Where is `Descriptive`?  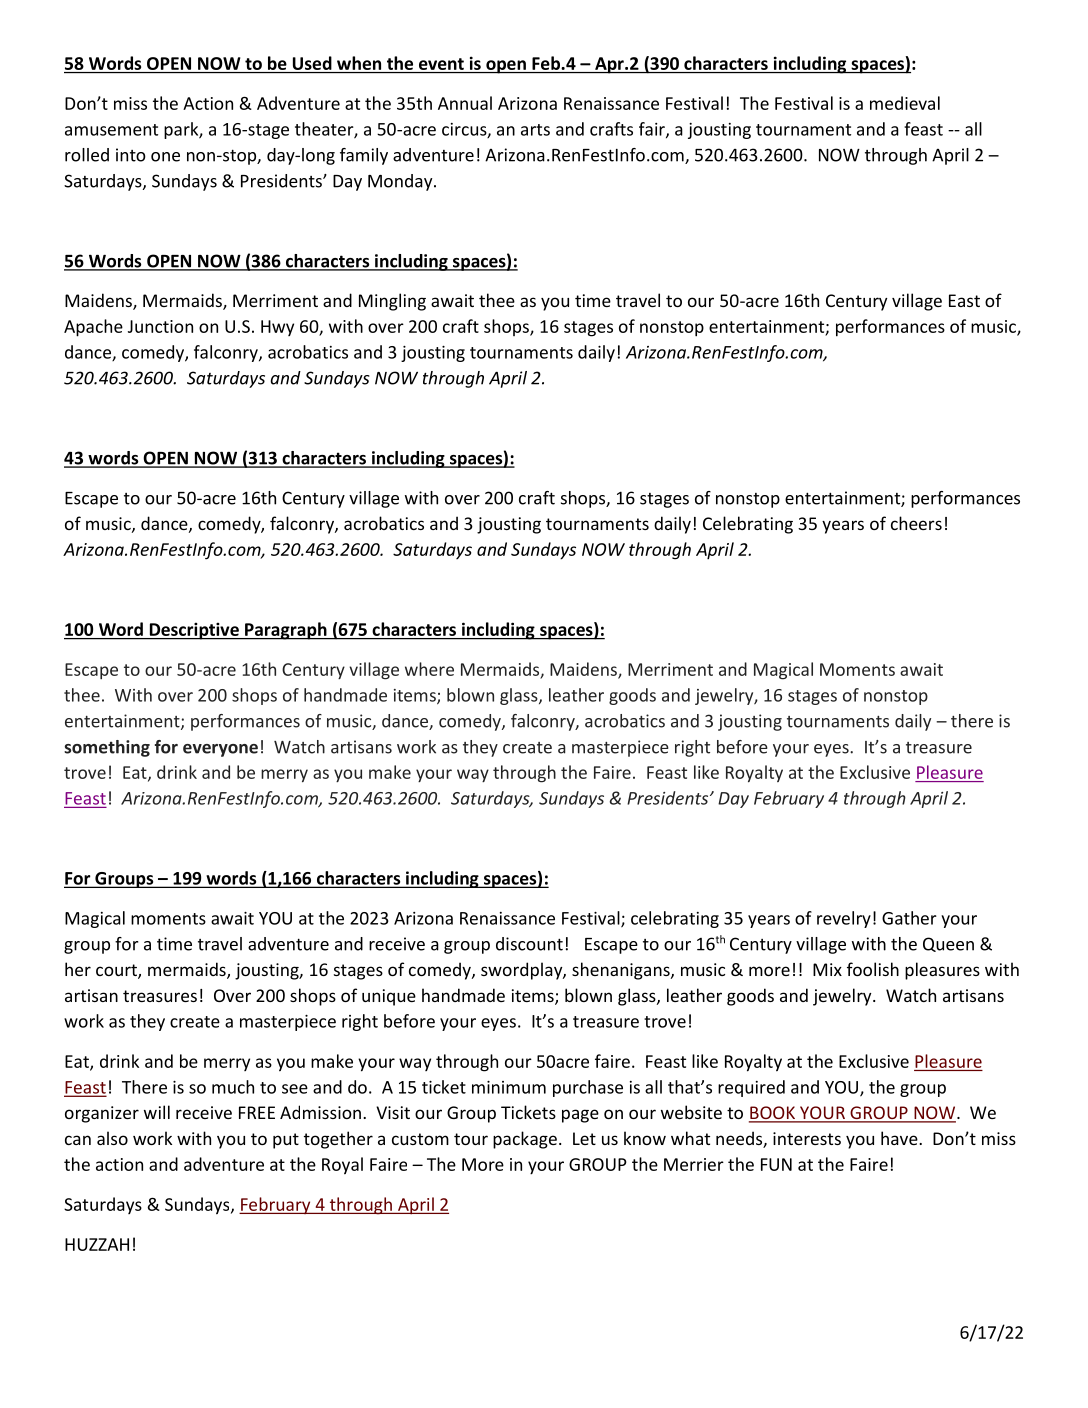
Descriptive is located at coordinates (194, 631).
